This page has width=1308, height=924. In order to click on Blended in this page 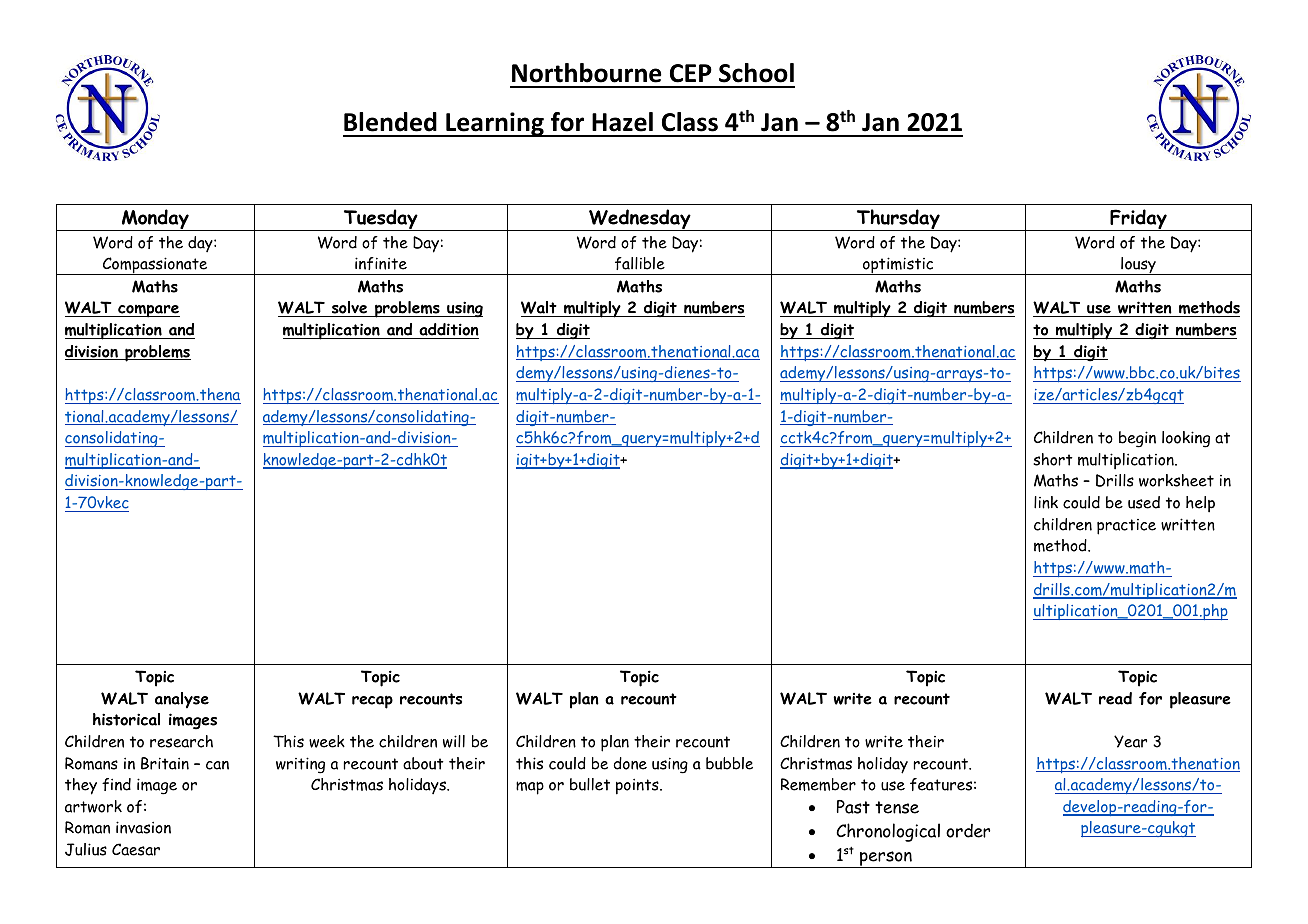, I will do `click(390, 122)`.
